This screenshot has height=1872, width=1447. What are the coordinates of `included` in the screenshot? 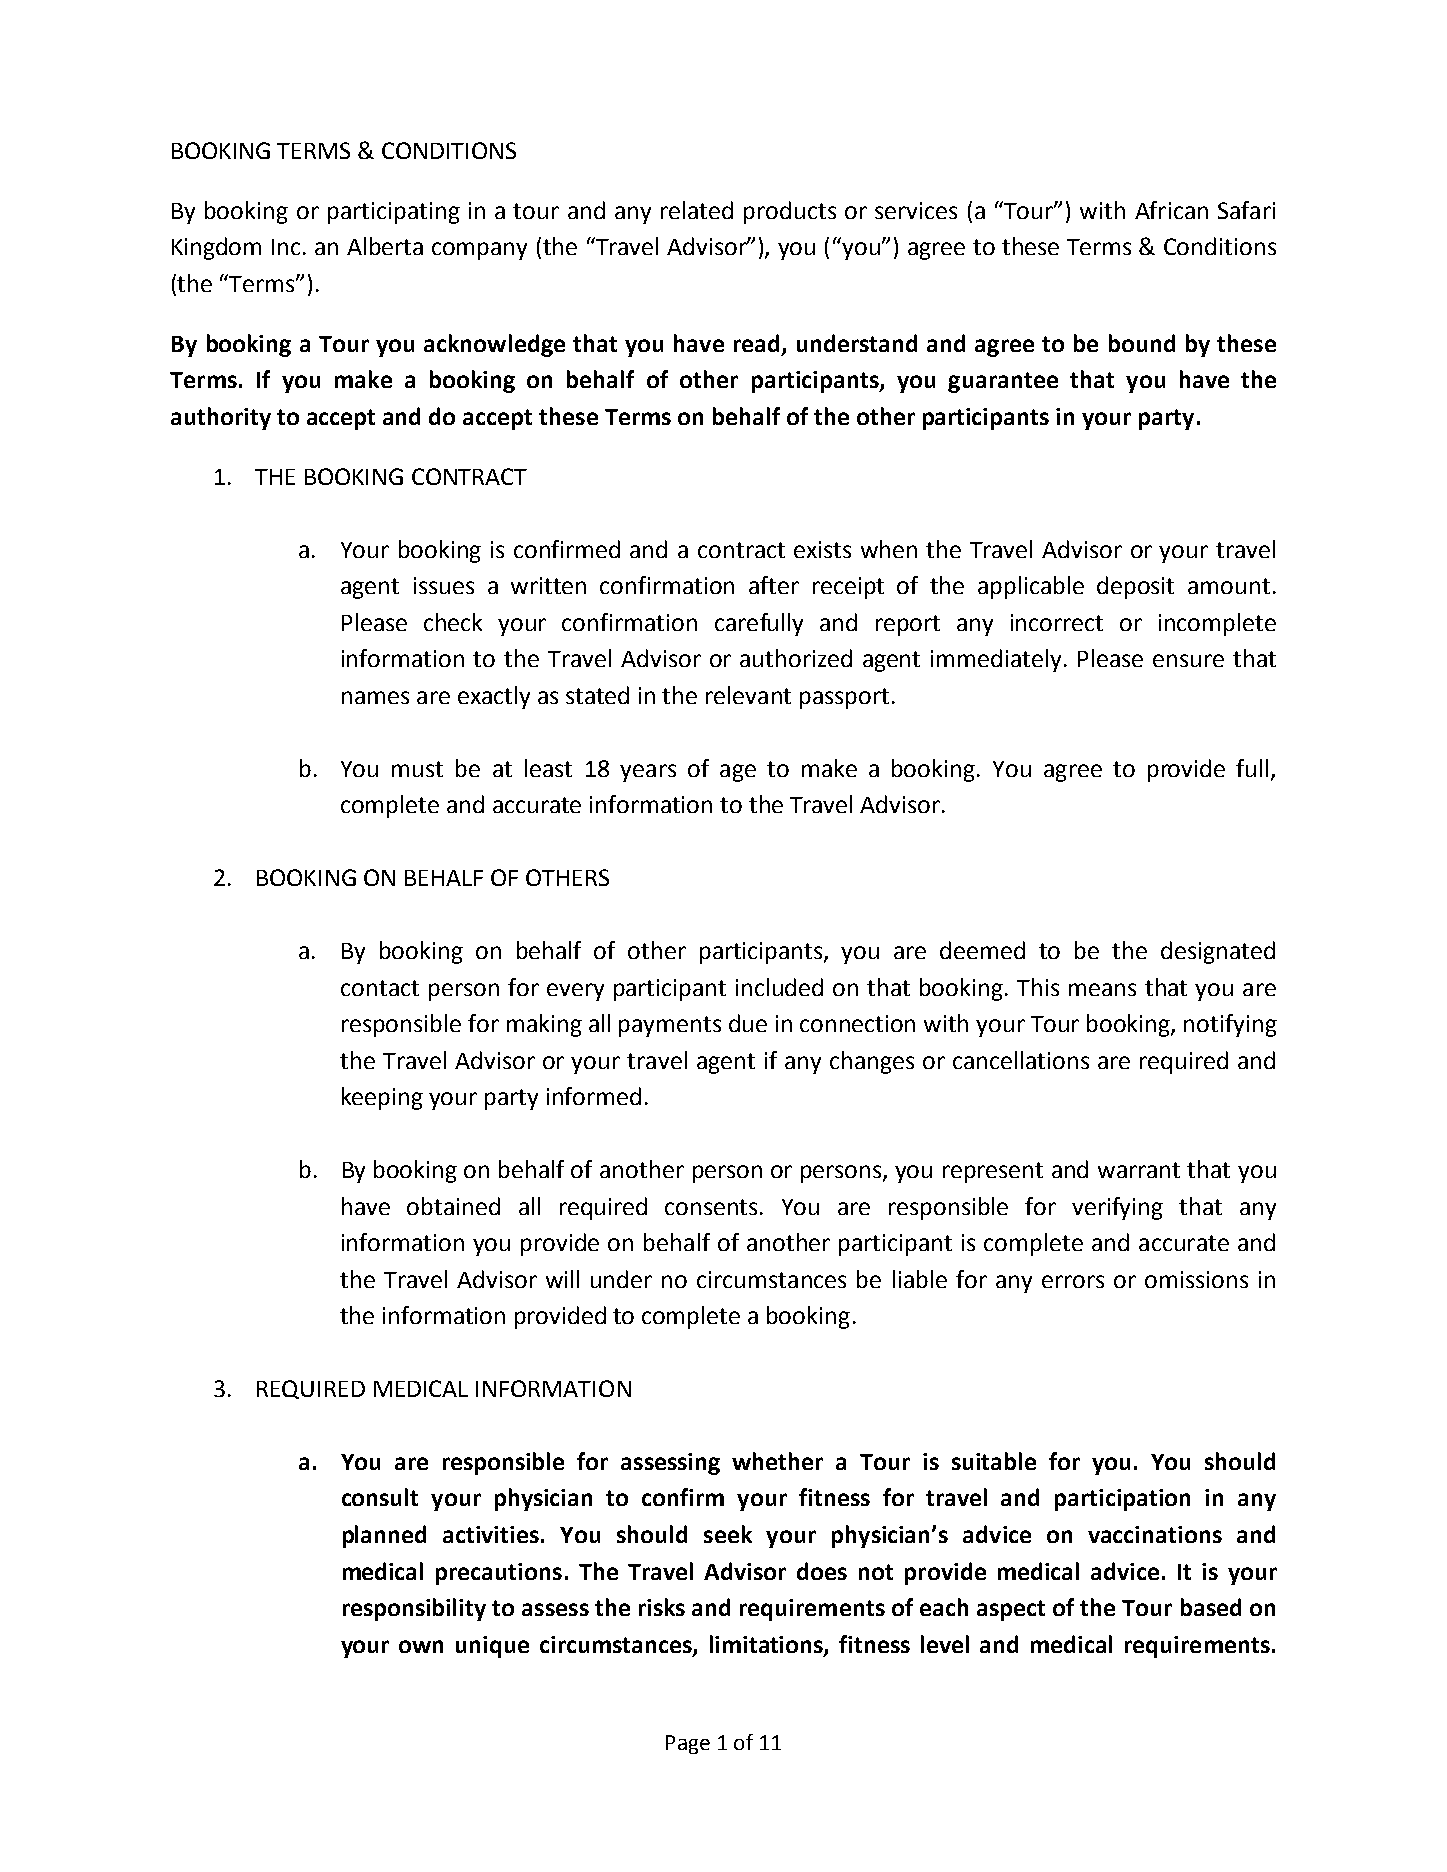 It's located at (779, 987).
